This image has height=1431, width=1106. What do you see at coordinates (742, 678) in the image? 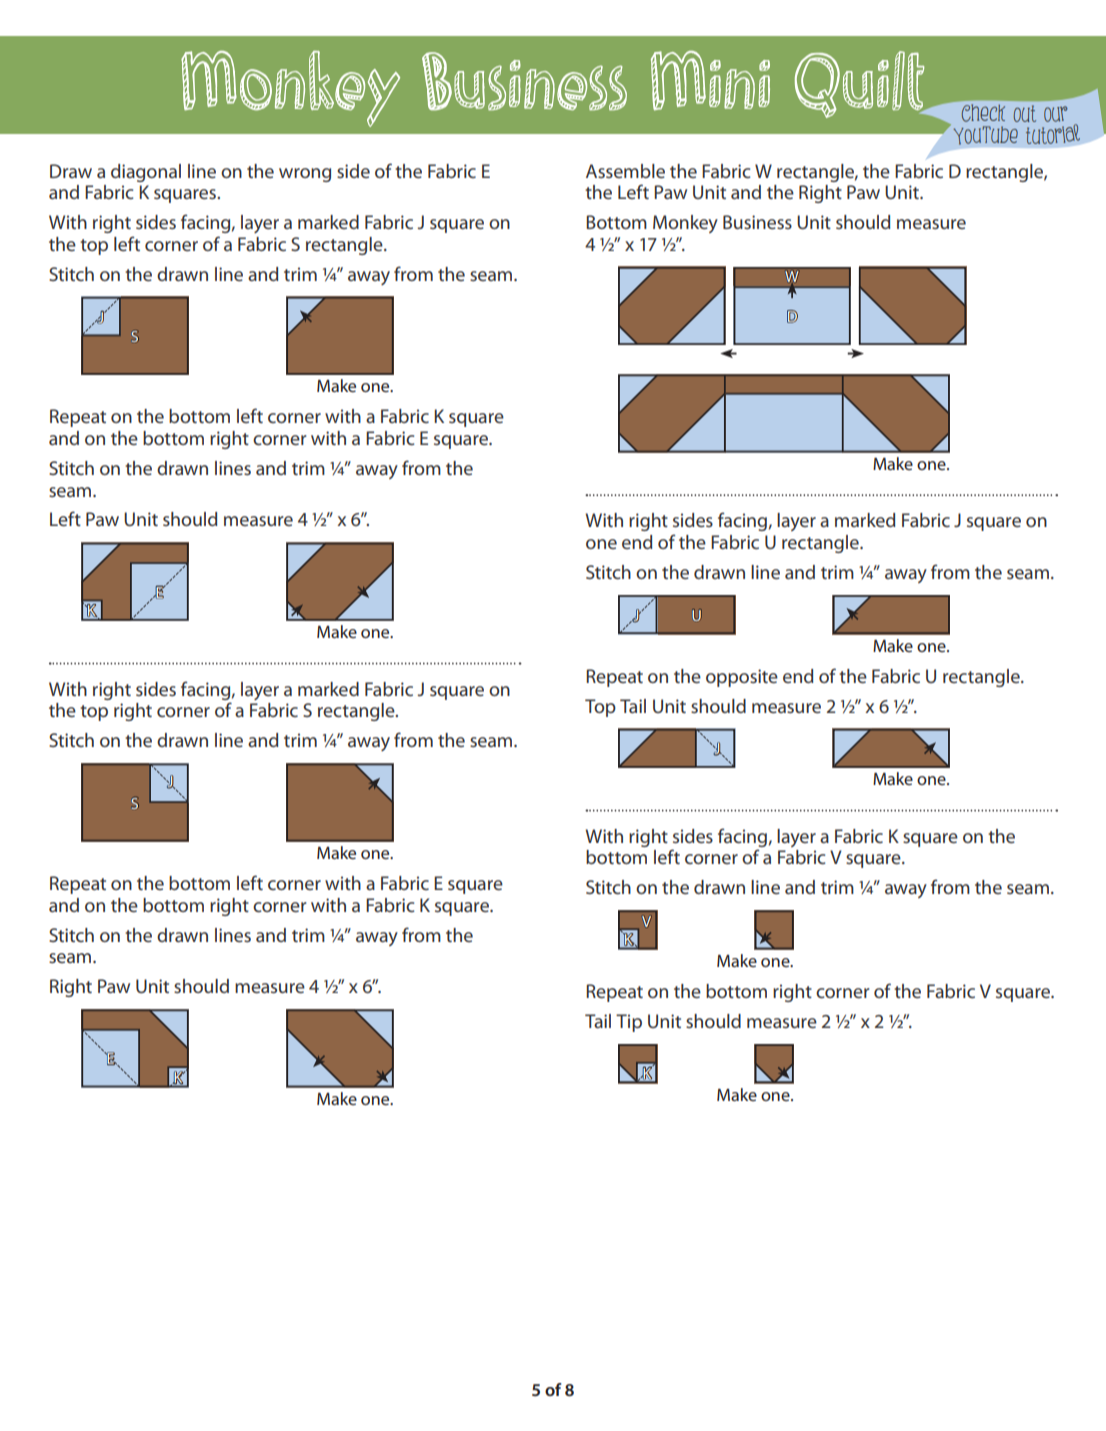
I see `opposite` at bounding box center [742, 678].
